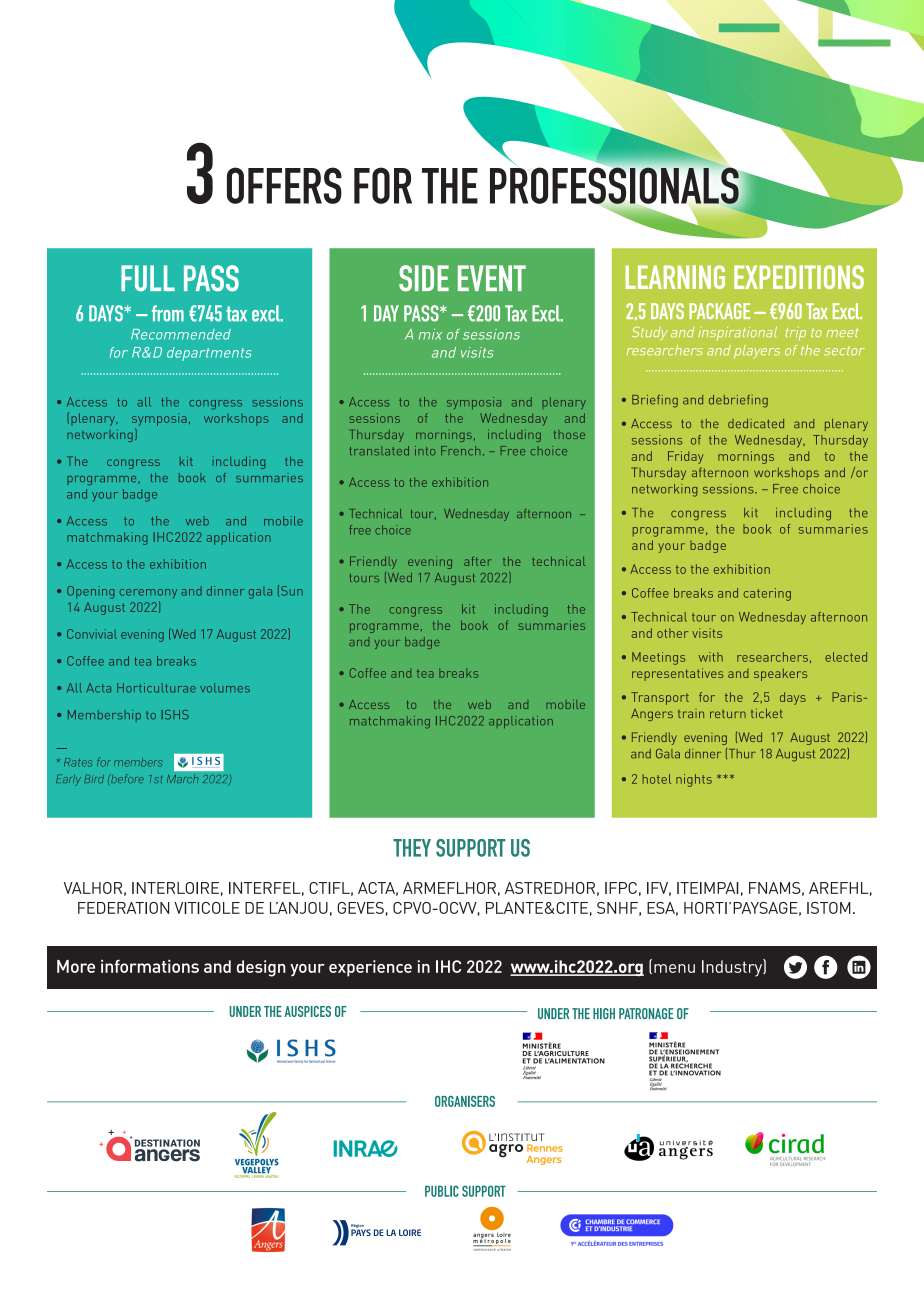 The height and width of the document is (1297, 924). I want to click on PUBLIC, so click(442, 1191).
